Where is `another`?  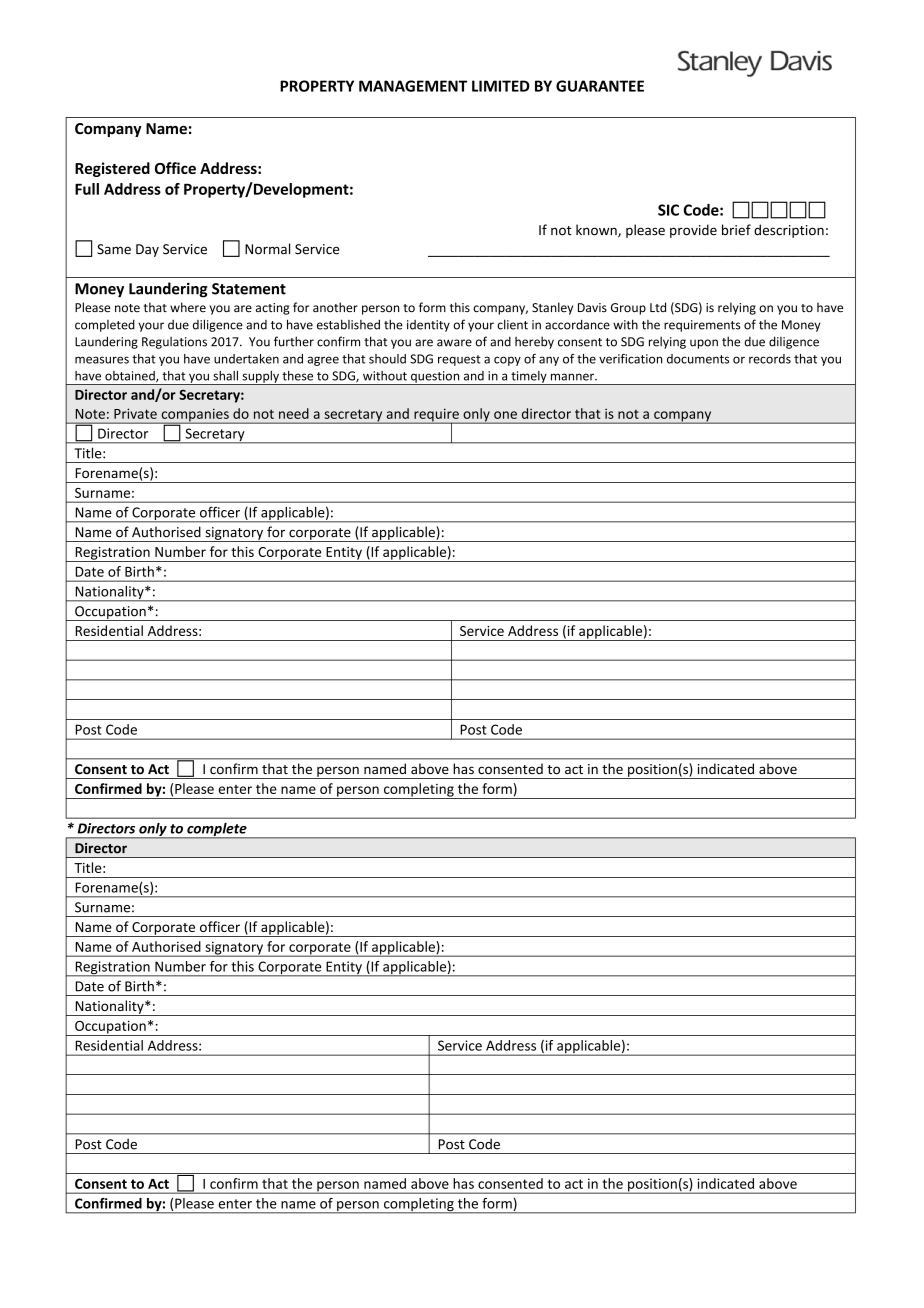 another is located at coordinates (335, 307).
